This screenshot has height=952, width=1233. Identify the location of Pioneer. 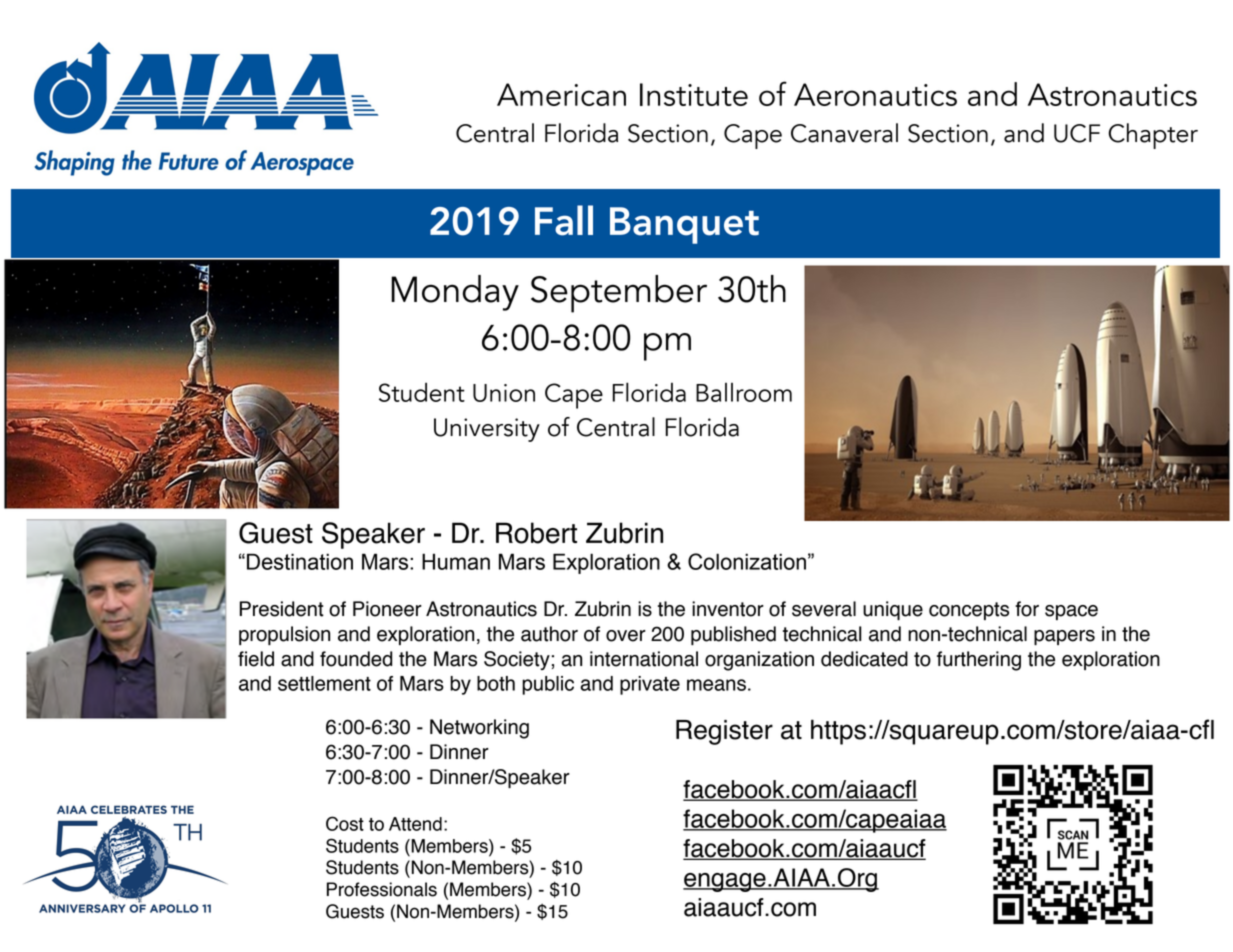
(387, 609).
